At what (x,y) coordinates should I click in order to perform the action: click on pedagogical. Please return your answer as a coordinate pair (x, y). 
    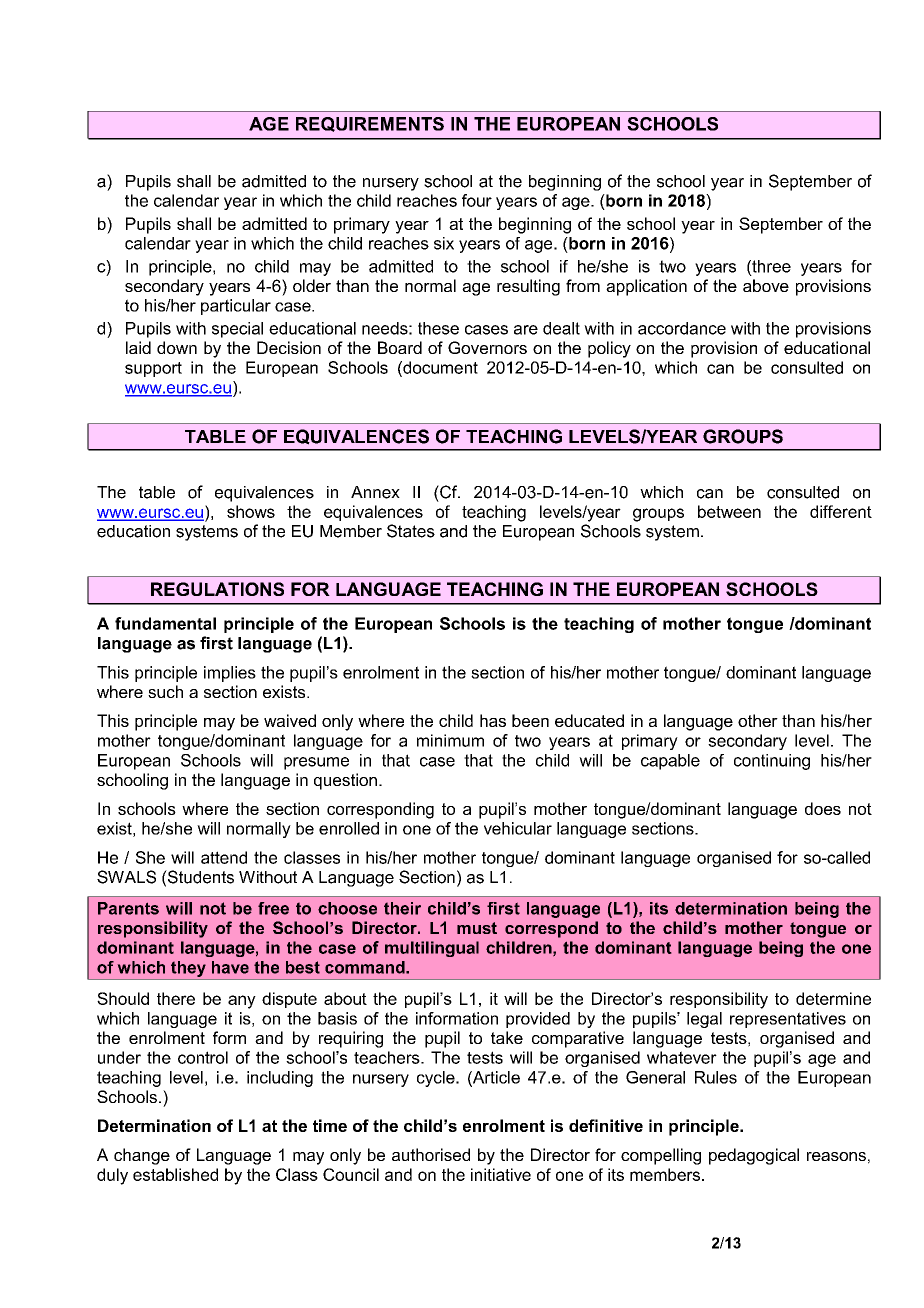
    Looking at the image, I should click on (754, 1156).
